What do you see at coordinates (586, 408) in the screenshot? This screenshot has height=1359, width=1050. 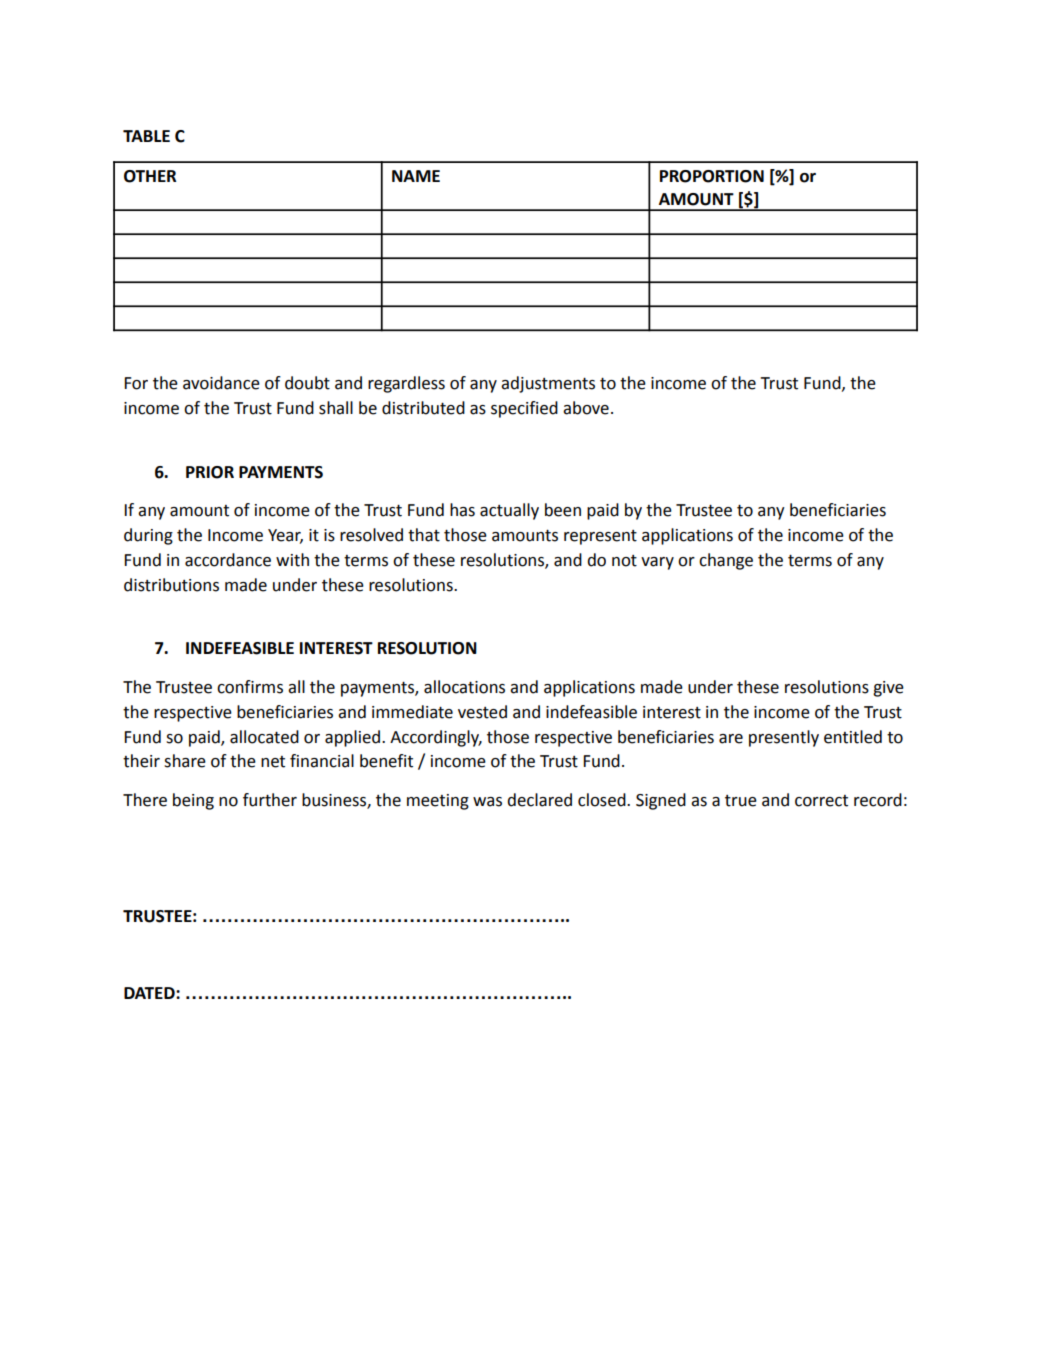 I see `above` at bounding box center [586, 408].
